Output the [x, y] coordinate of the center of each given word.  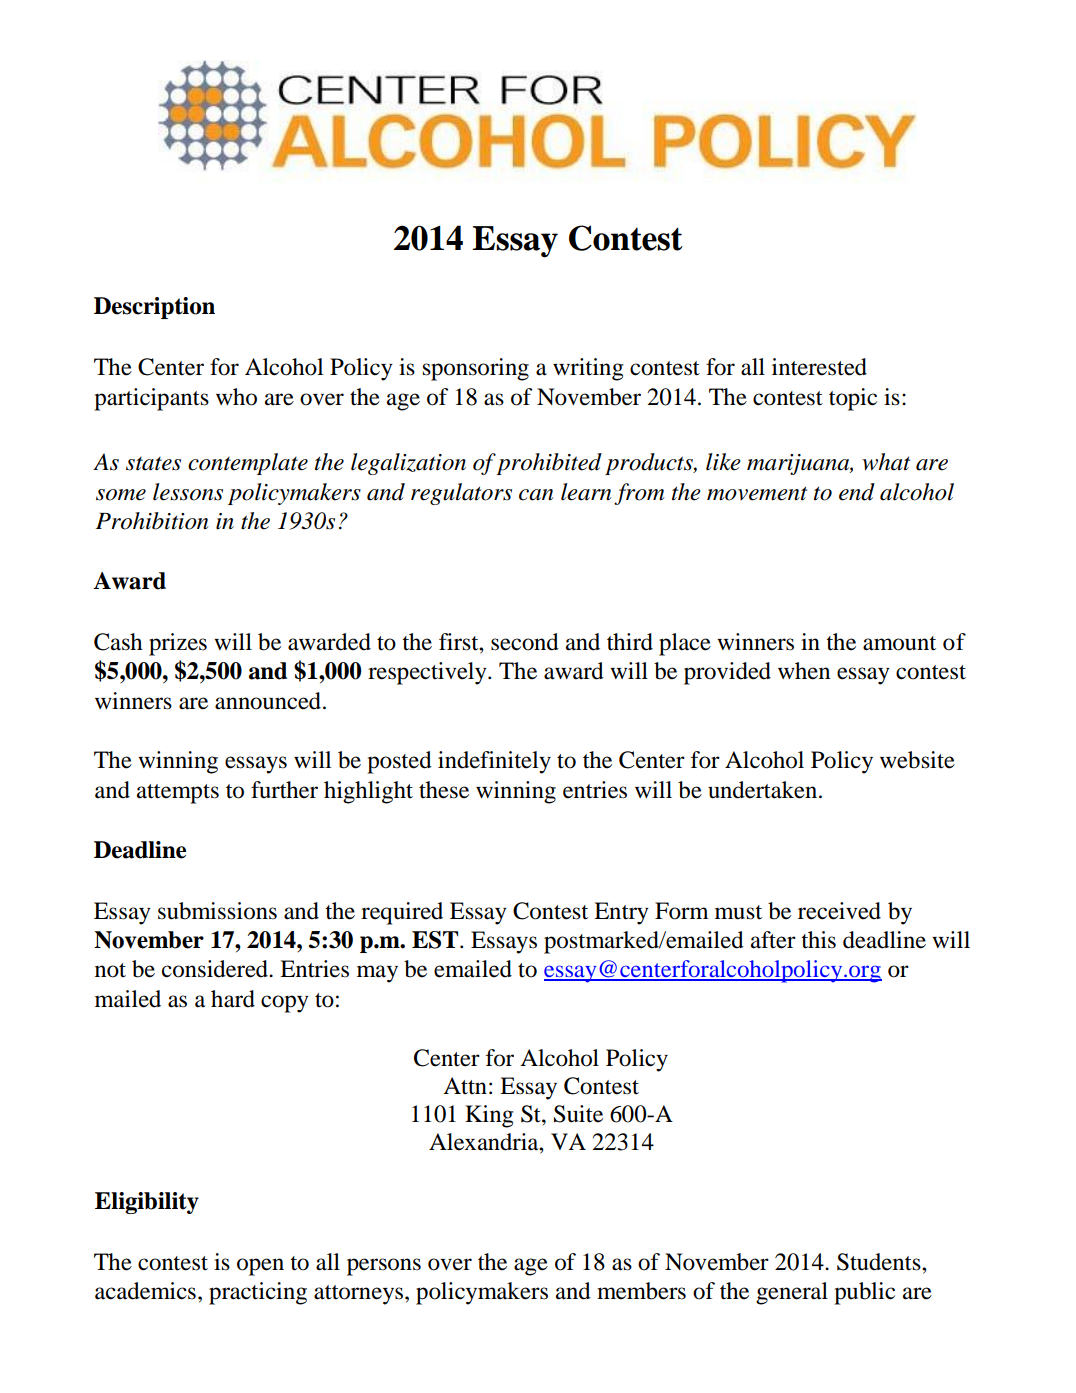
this [818, 940]
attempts [178, 794]
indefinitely [494, 762]
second [525, 642]
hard [233, 999]
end [857, 492]
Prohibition [152, 521]
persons [384, 1267]
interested [819, 367]
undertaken [764, 790]
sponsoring [476, 369]
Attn [465, 1085]
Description [154, 308]
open [260, 1267]
